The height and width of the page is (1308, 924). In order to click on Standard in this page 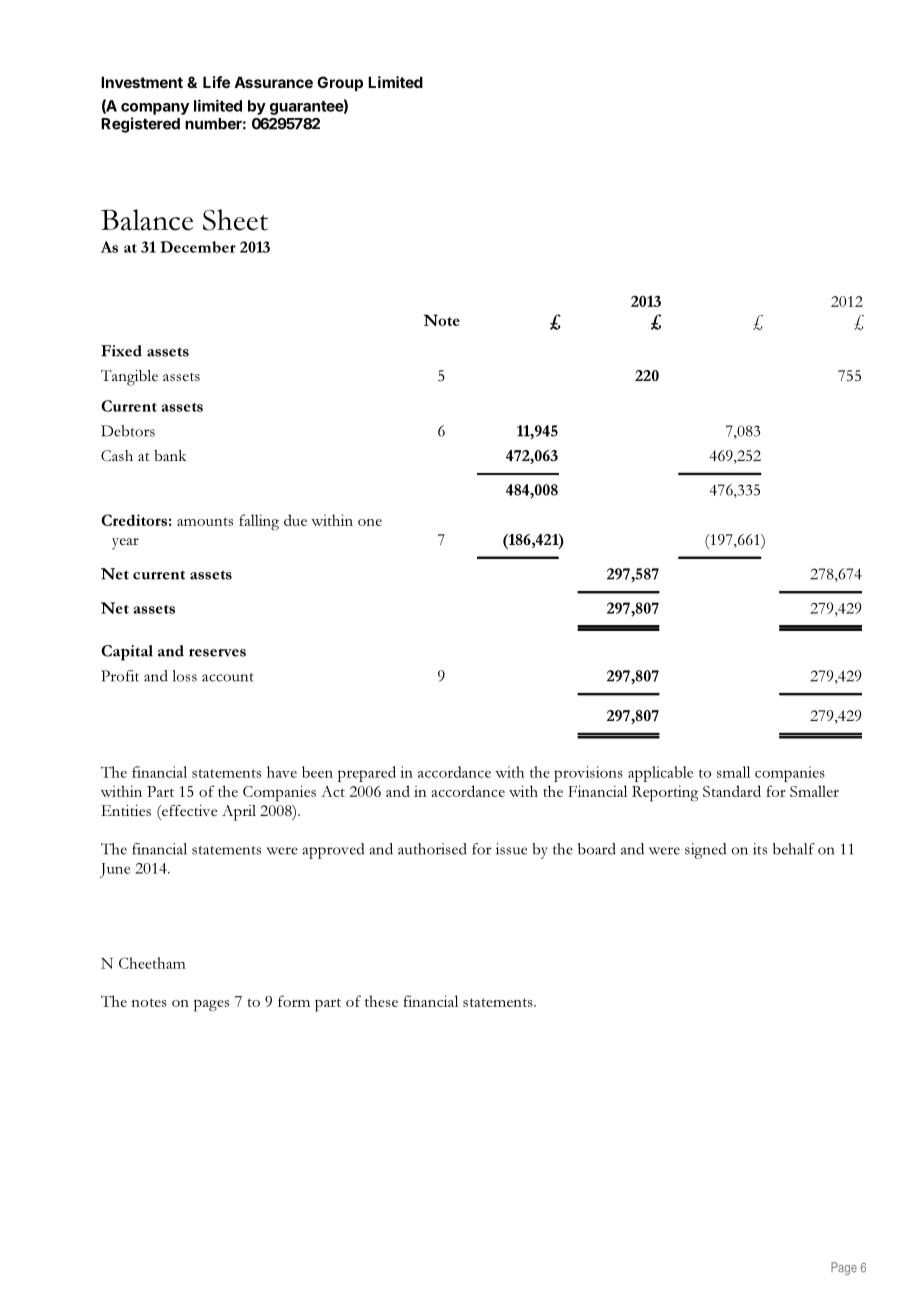, I will do `click(732, 791)`.
